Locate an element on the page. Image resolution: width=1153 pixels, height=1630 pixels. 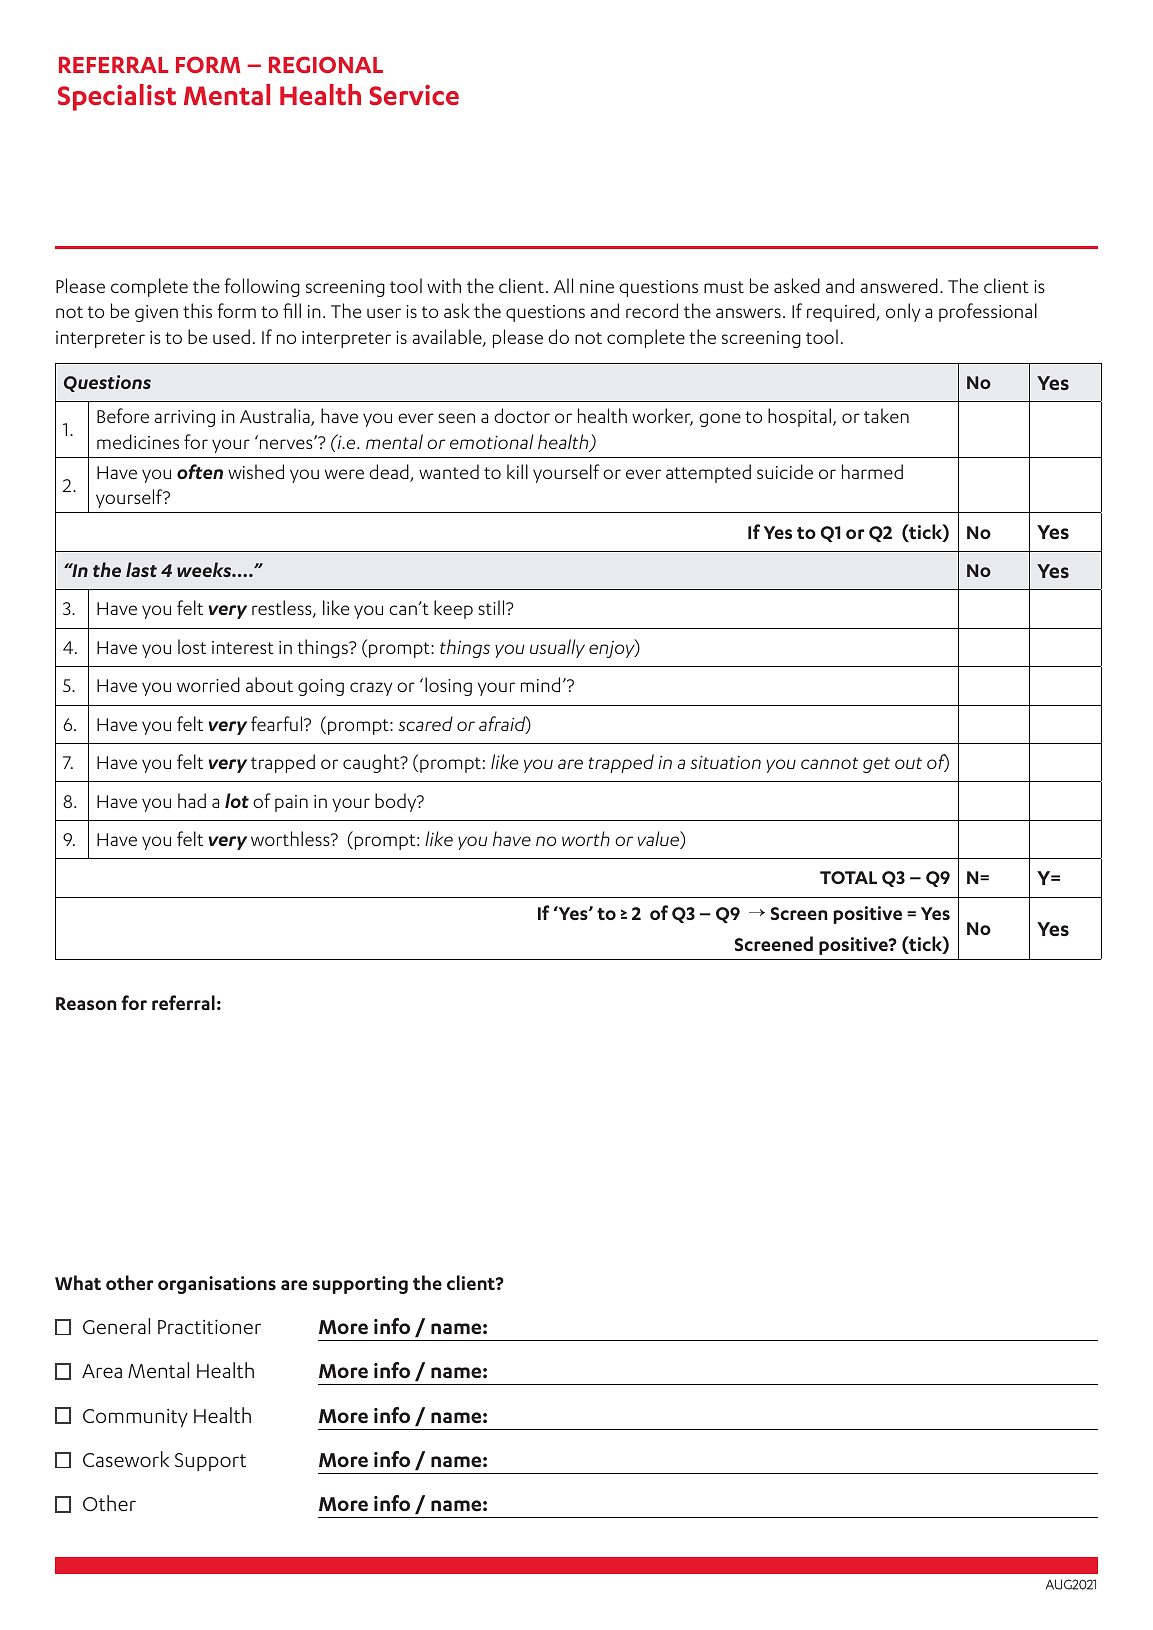
organisations is located at coordinates (217, 1285).
